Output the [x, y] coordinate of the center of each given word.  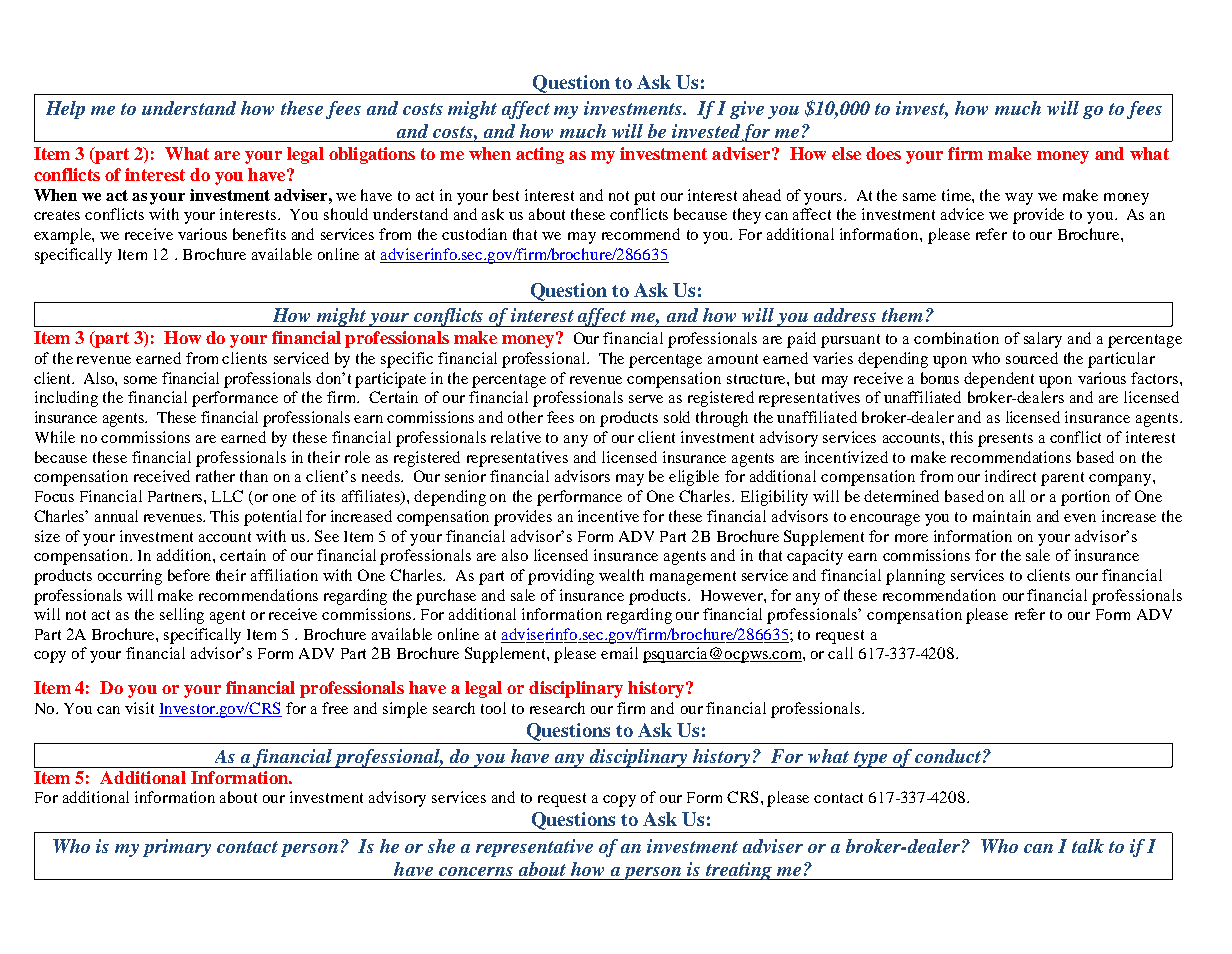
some [140, 380]
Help [65, 110]
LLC [227, 496]
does [883, 153]
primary [177, 848]
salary [1043, 340]
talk [1088, 846]
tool [493, 708]
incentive [608, 516]
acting [540, 155]
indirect [1010, 476]
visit [139, 708]
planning [915, 577]
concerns [476, 871]
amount [733, 359]
